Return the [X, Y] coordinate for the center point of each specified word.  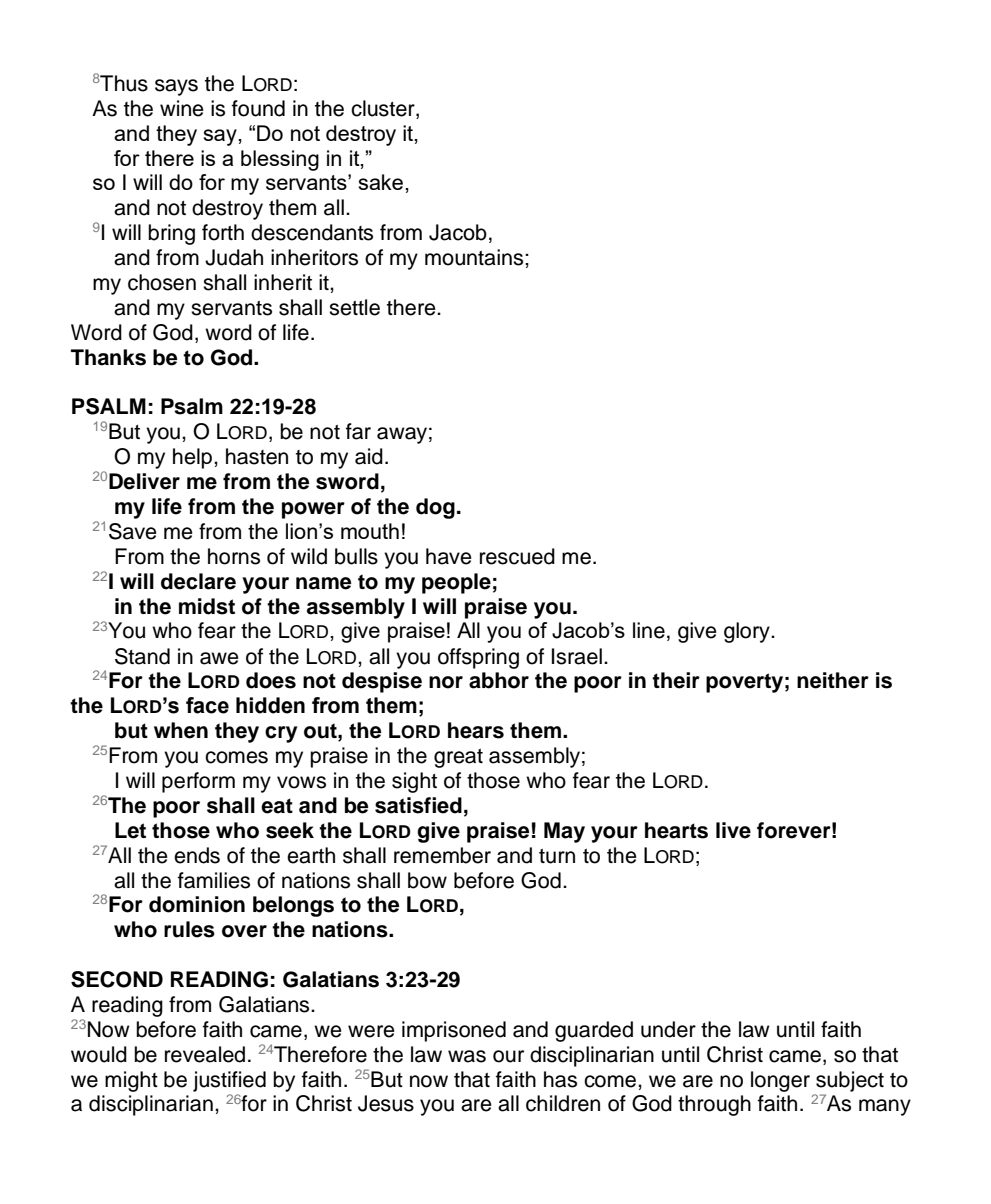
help [194, 458]
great [458, 758]
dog [435, 508]
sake [381, 182]
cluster [384, 109]
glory [748, 632]
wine [182, 108]
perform [198, 782]
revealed [205, 1054]
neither [833, 680]
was [467, 1056]
